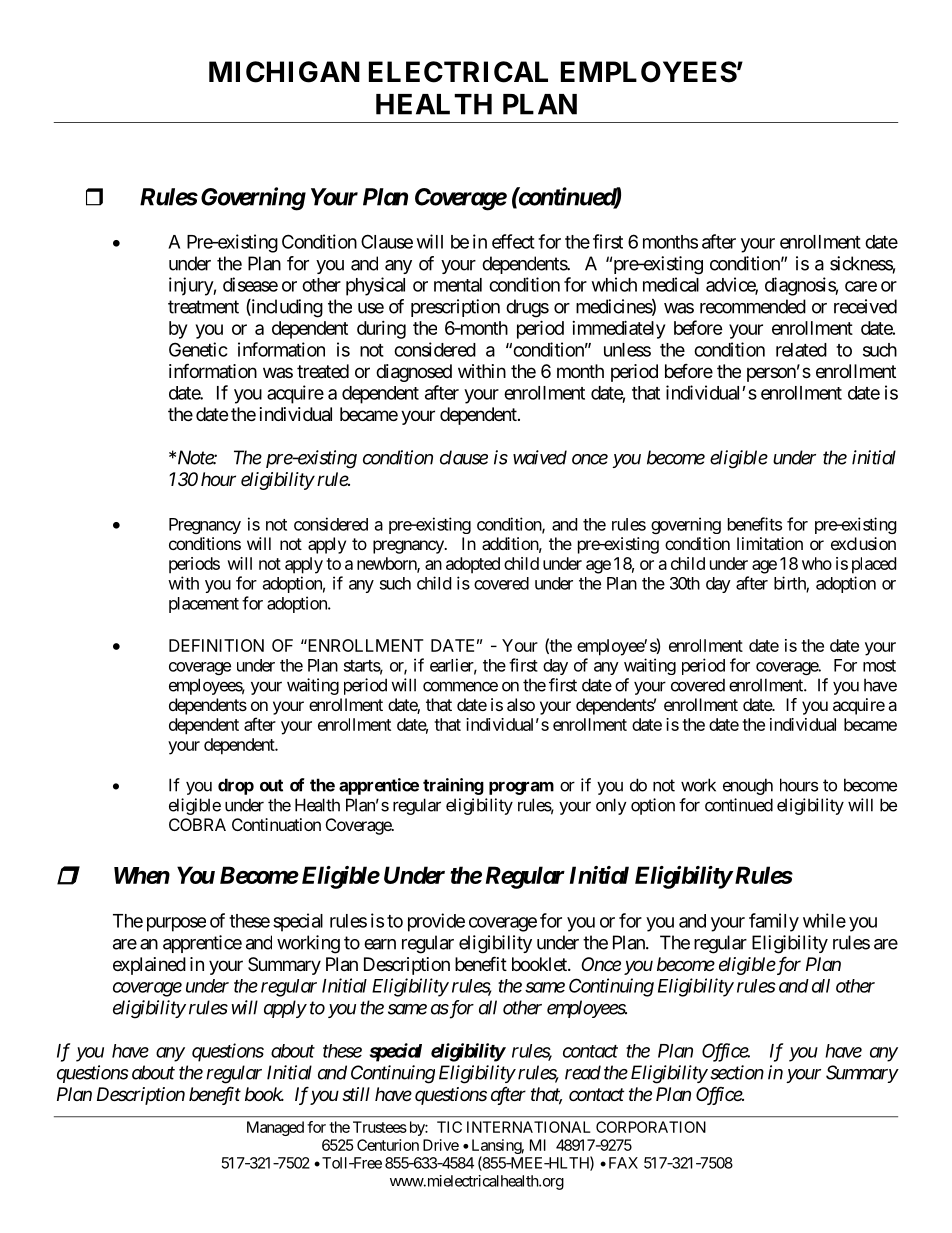 The height and width of the image is (1233, 952). Describe the element at coordinates (513, 241) in the image. I see `effect` at that location.
